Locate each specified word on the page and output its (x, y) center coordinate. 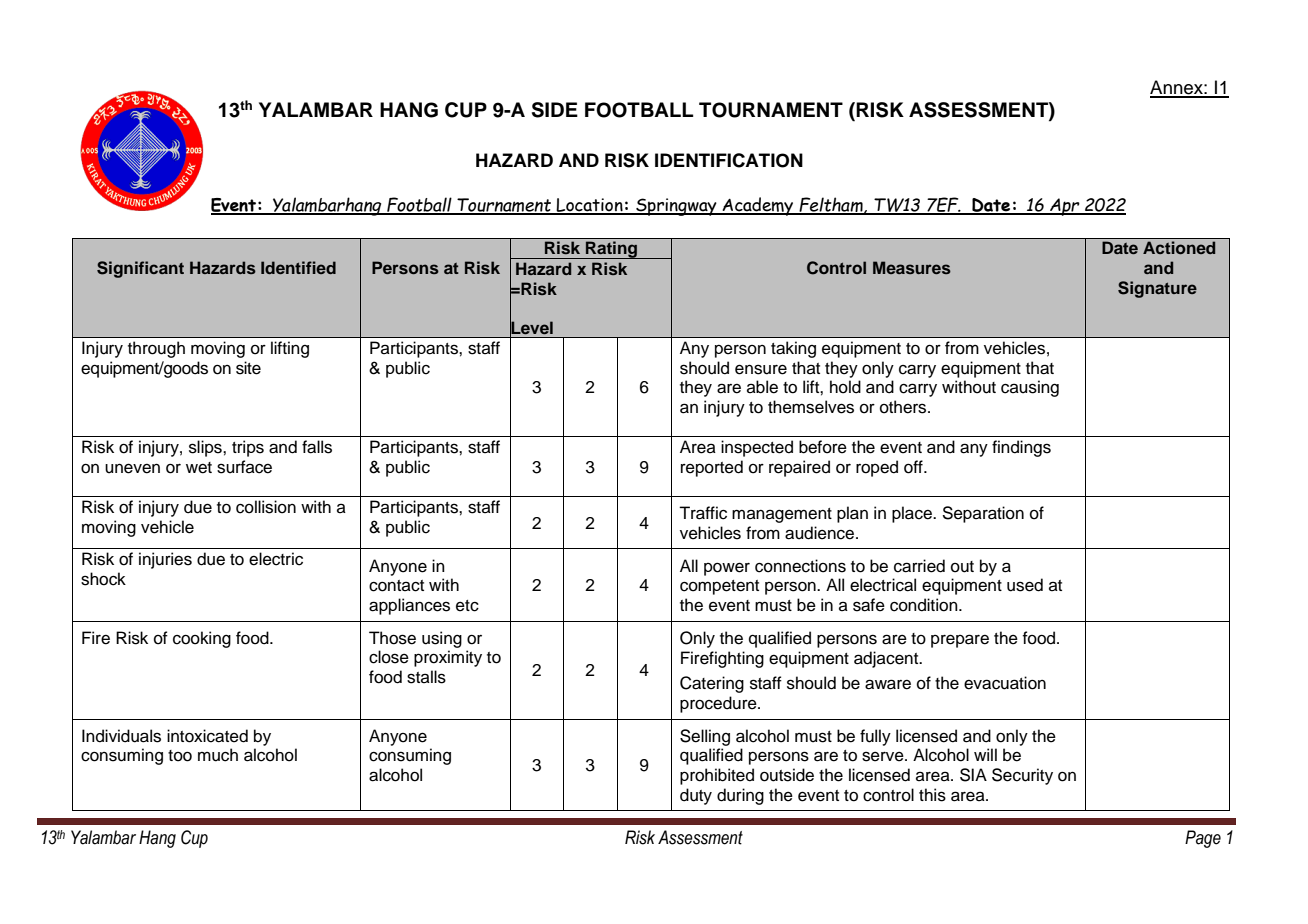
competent (719, 587)
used (1025, 585)
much (218, 755)
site (248, 368)
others (904, 407)
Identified (298, 267)
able (762, 387)
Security (1022, 776)
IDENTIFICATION (729, 160)
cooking (202, 639)
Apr (1065, 207)
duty (696, 796)
